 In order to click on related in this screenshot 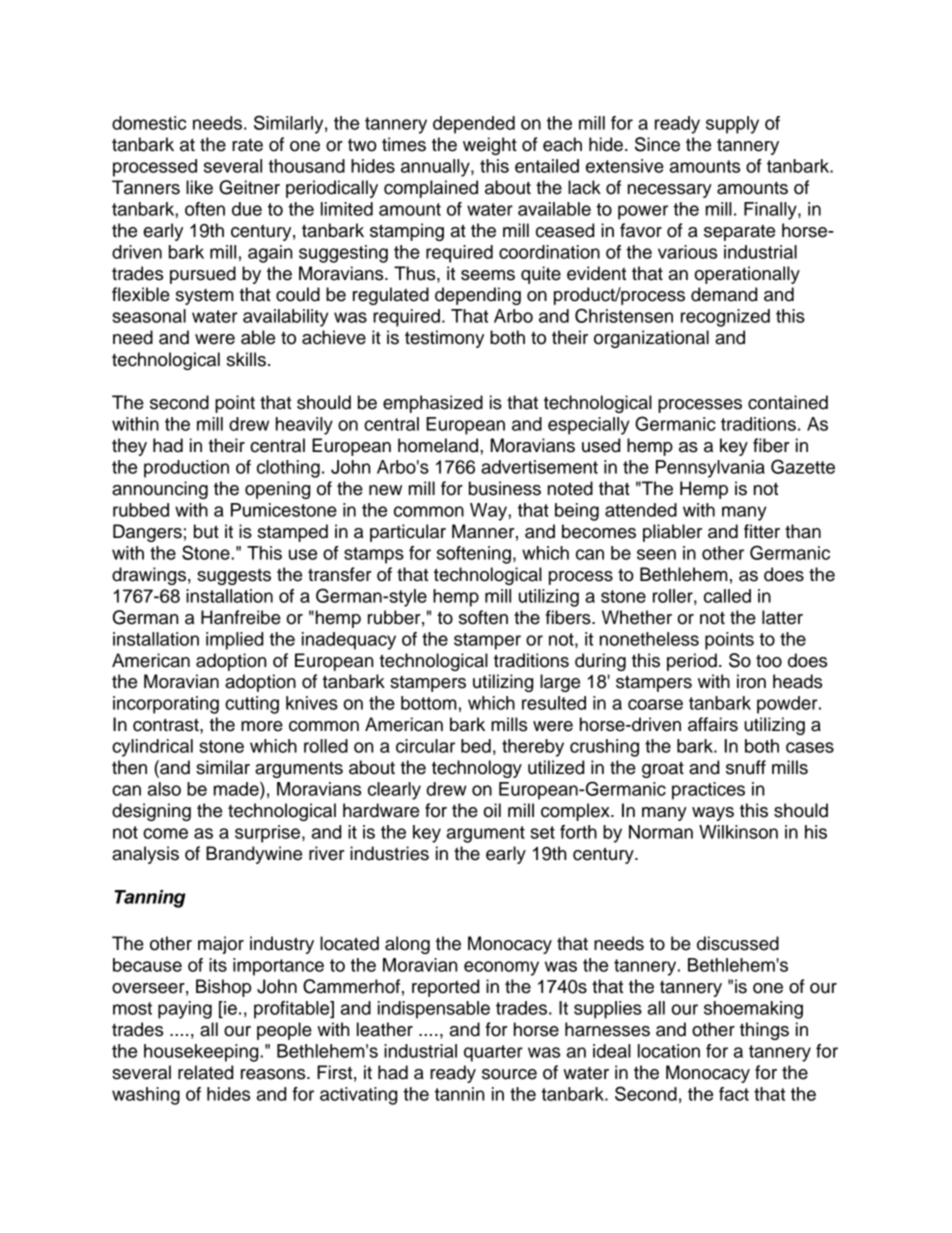, I will do `click(205, 1072)`.
